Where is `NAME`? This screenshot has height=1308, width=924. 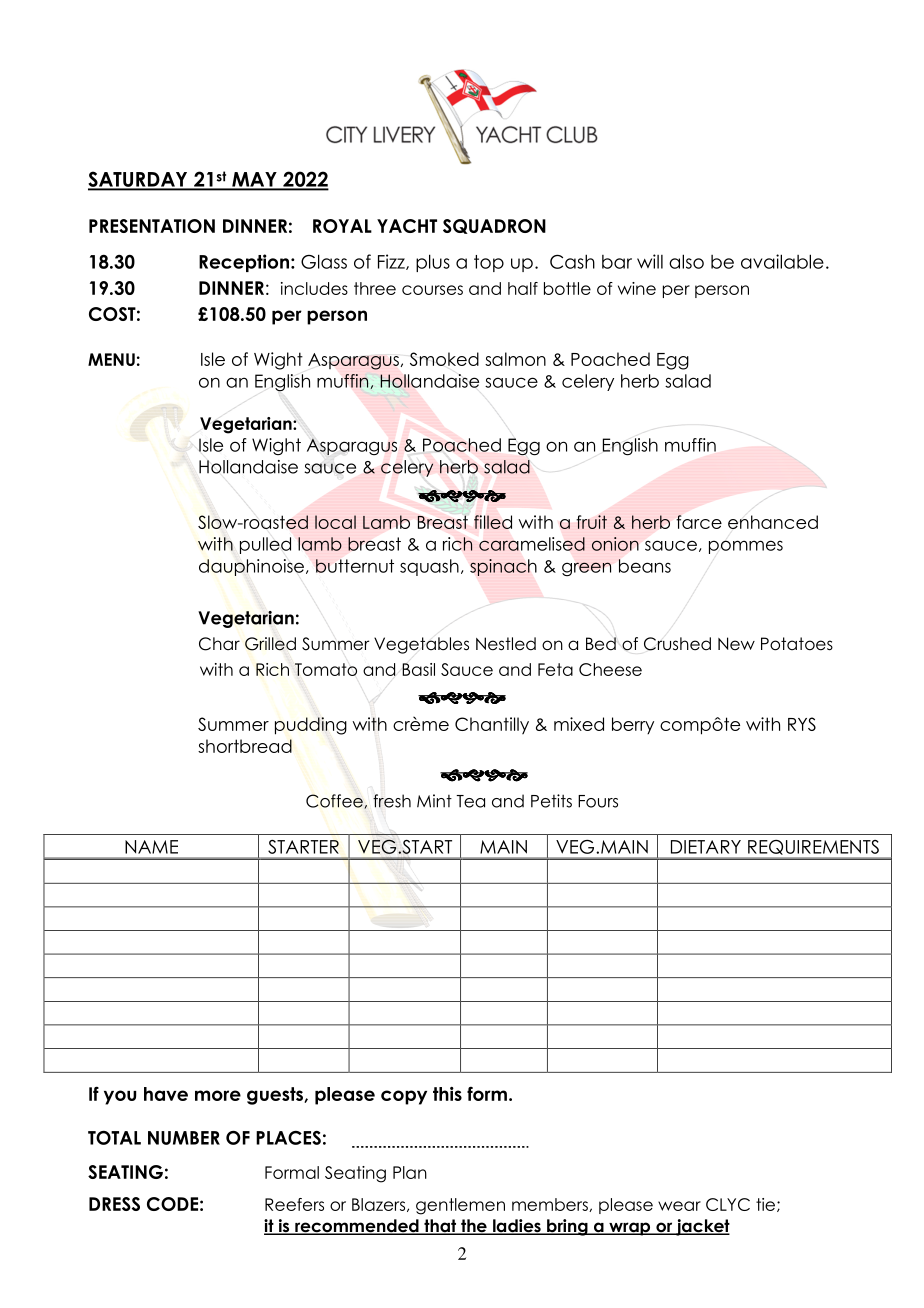 NAME is located at coordinates (151, 847).
